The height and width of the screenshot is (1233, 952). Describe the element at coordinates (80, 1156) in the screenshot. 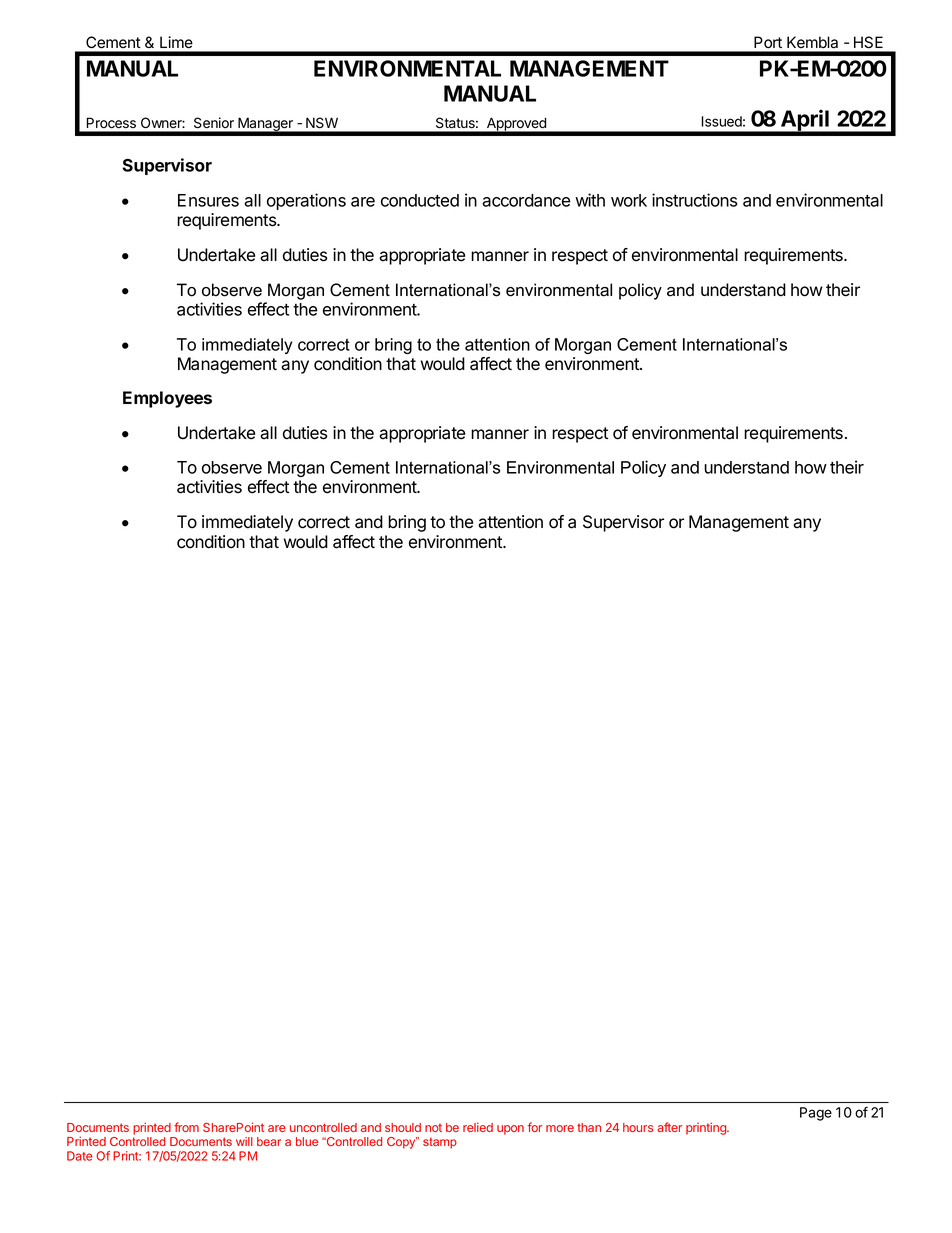

I see `Date` at that location.
